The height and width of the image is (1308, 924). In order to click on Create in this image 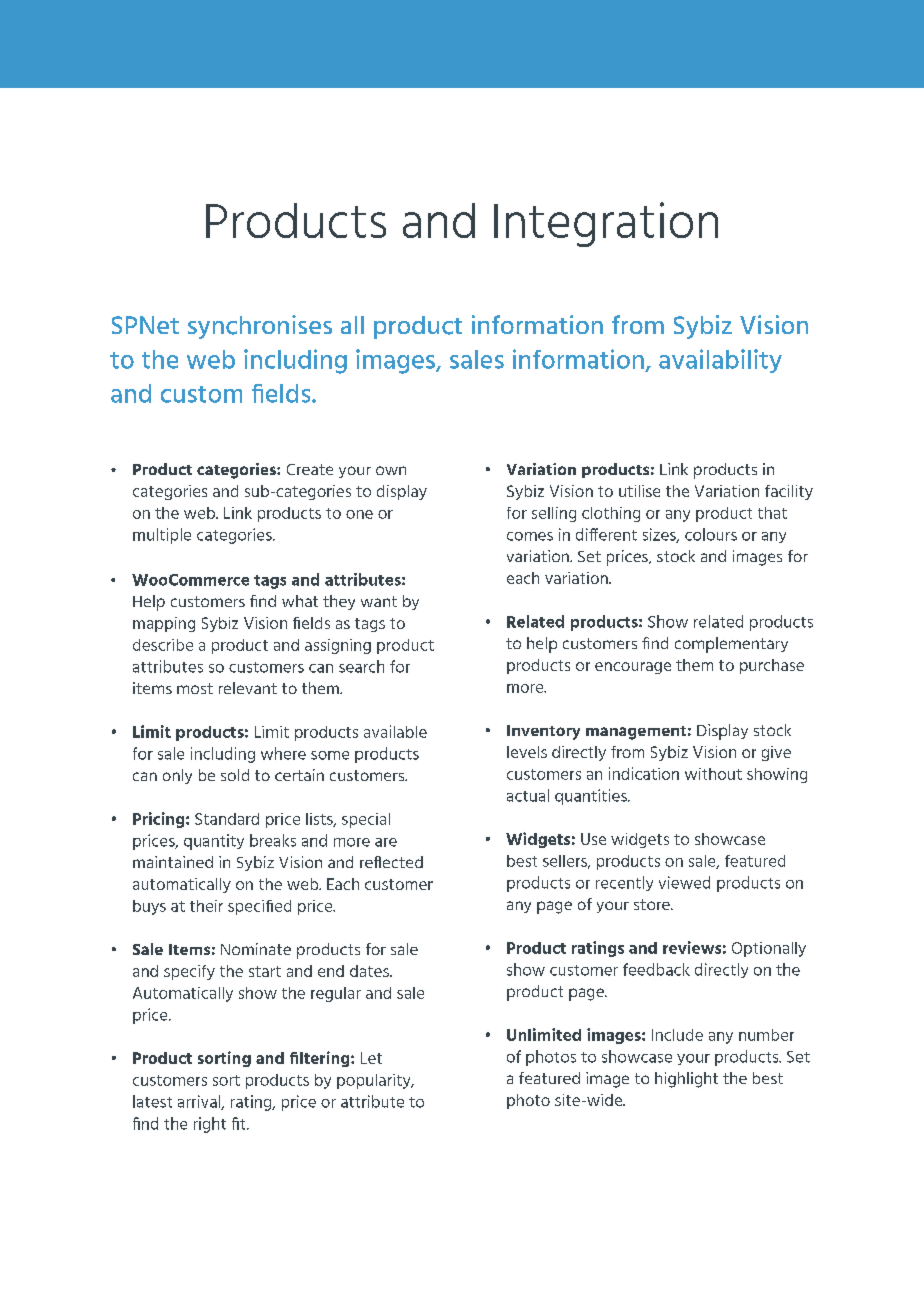, I will do `click(310, 469)`.
